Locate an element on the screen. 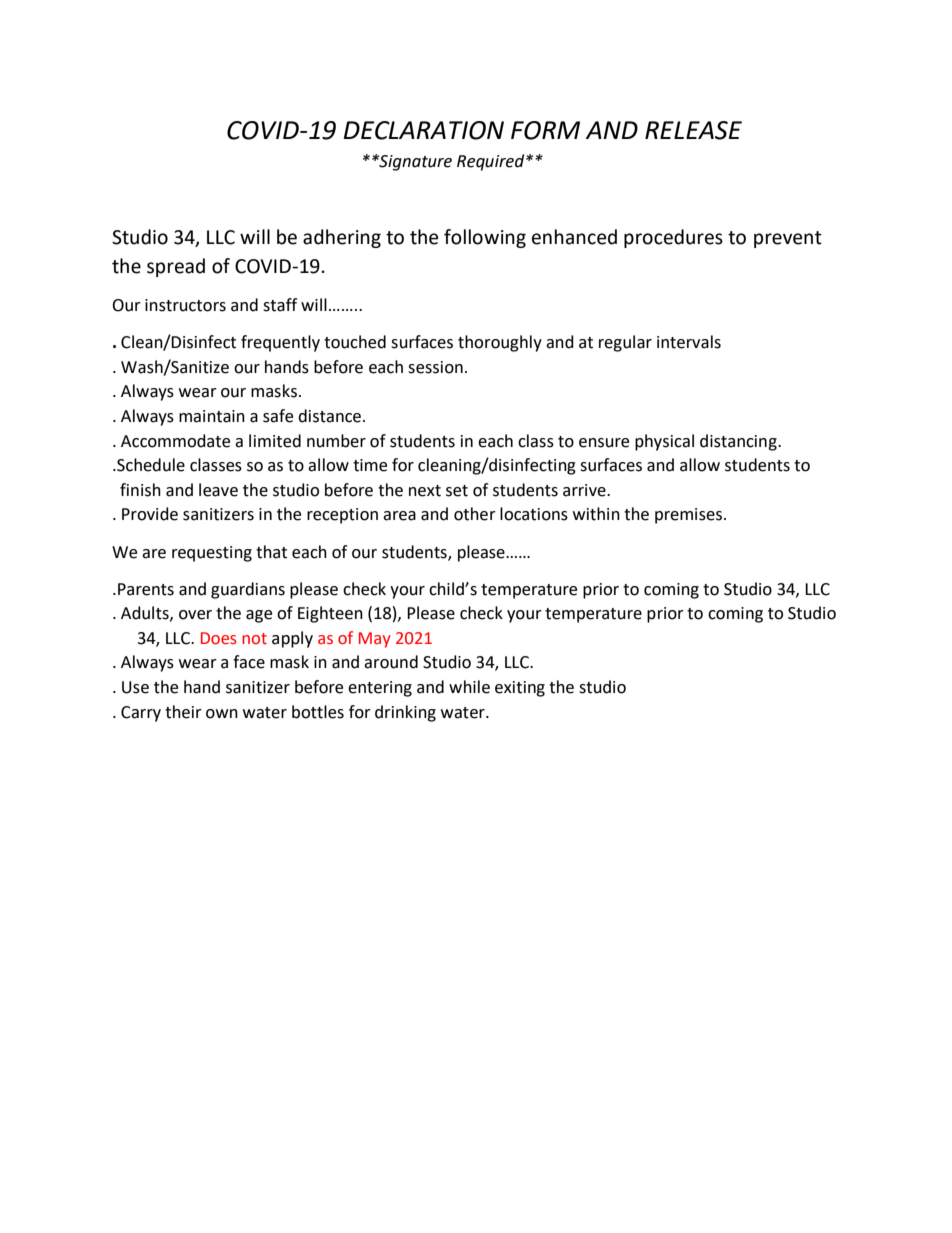 The width and height of the screenshot is (952, 1233). while is located at coordinates (469, 687).
